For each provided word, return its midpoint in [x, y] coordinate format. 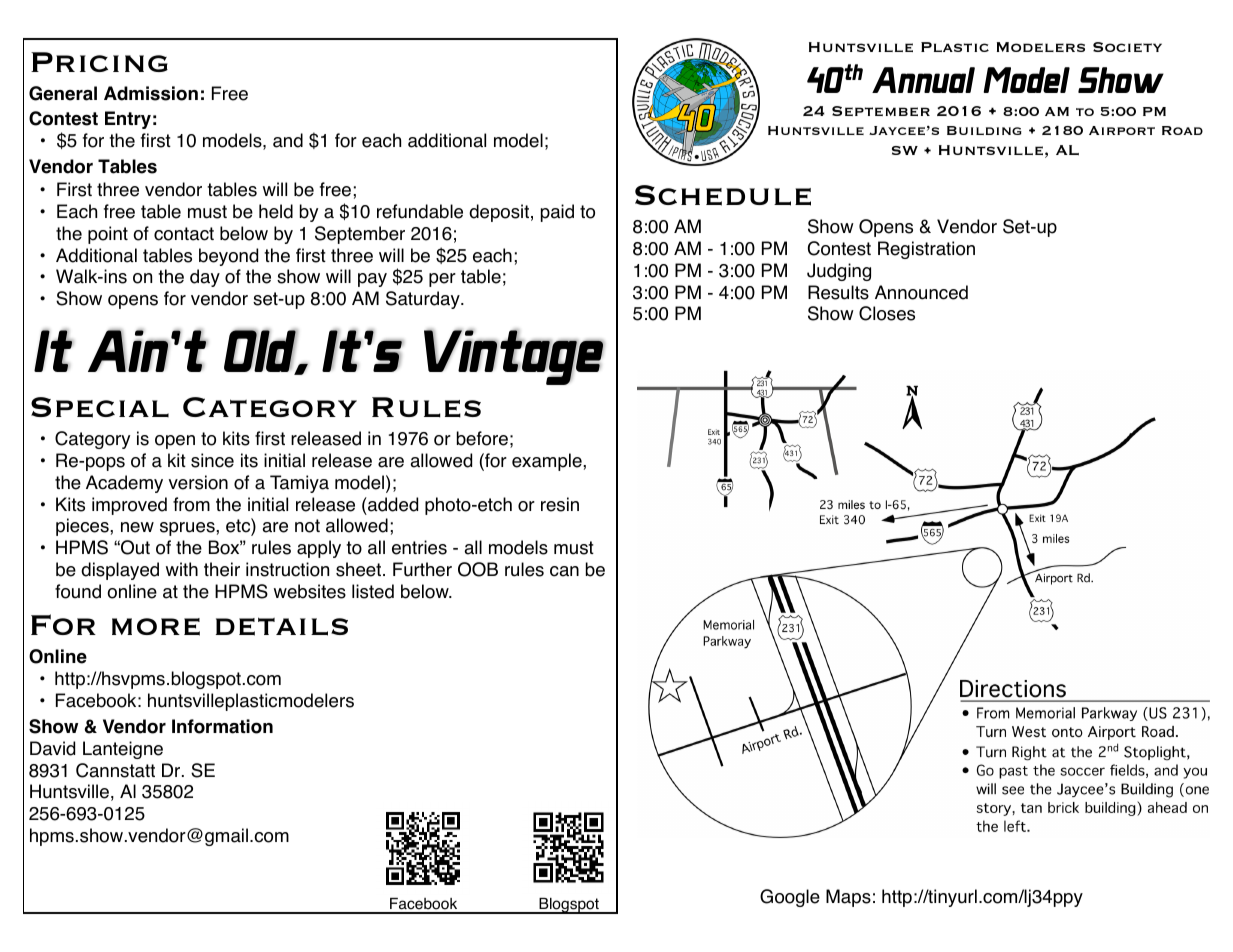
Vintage [514, 357]
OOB [478, 569]
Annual [923, 80]
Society [1127, 47]
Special [100, 407]
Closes [887, 313]
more [156, 627]
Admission [151, 93]
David [52, 748]
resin [560, 504]
